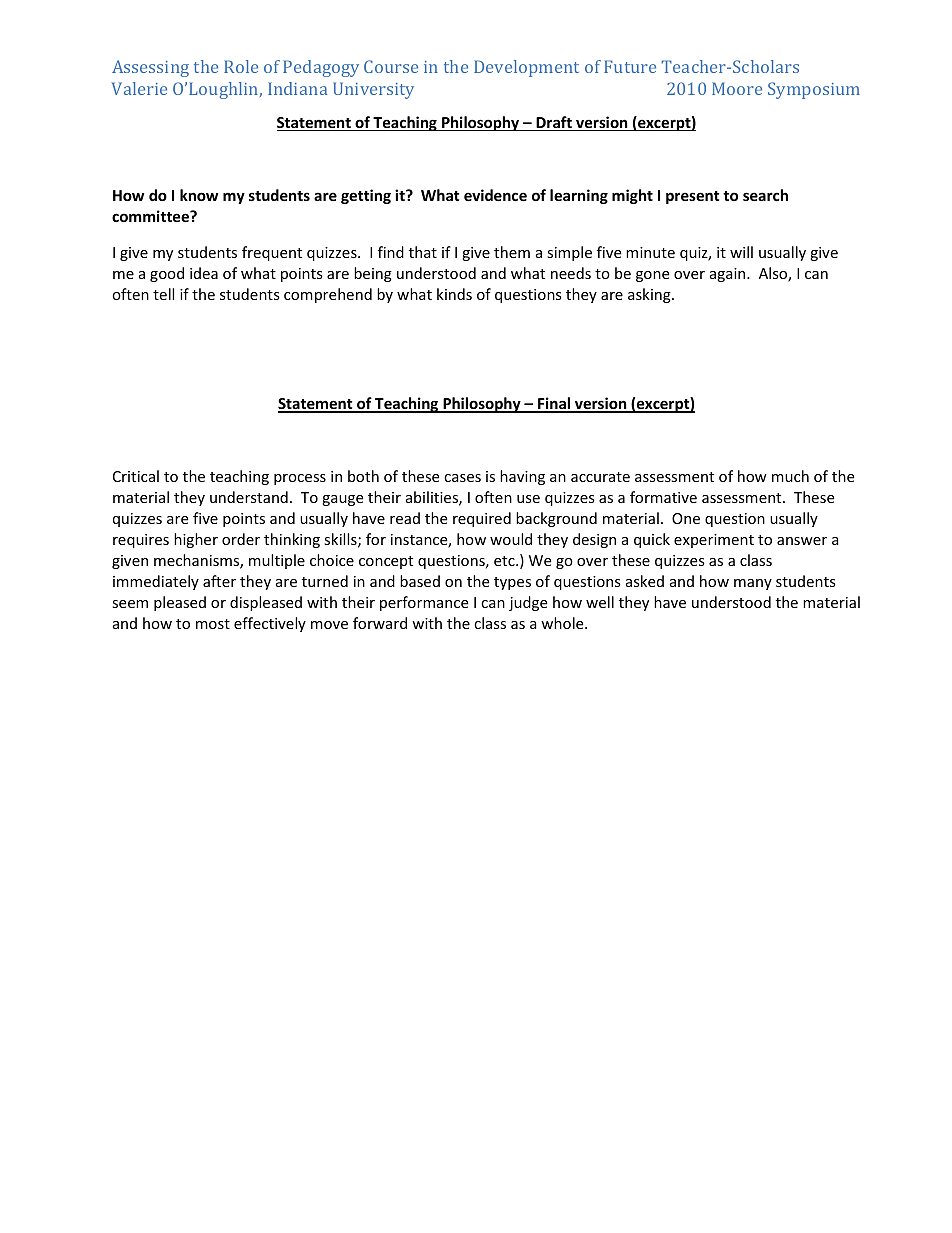 The height and width of the page is (1233, 952). What do you see at coordinates (136, 476) in the page?
I see `Critical` at bounding box center [136, 476].
